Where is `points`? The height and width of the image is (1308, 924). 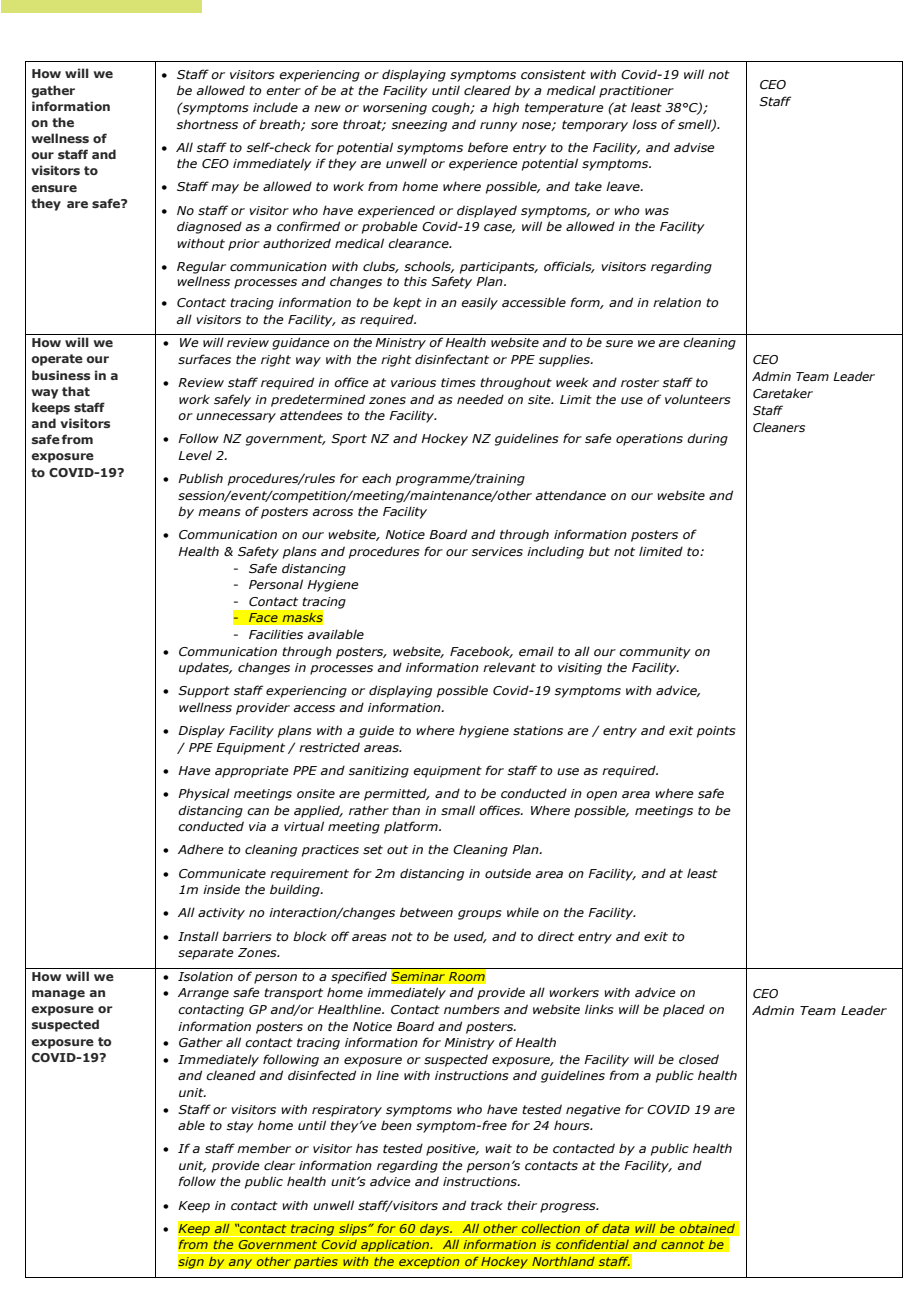
points is located at coordinates (716, 732).
